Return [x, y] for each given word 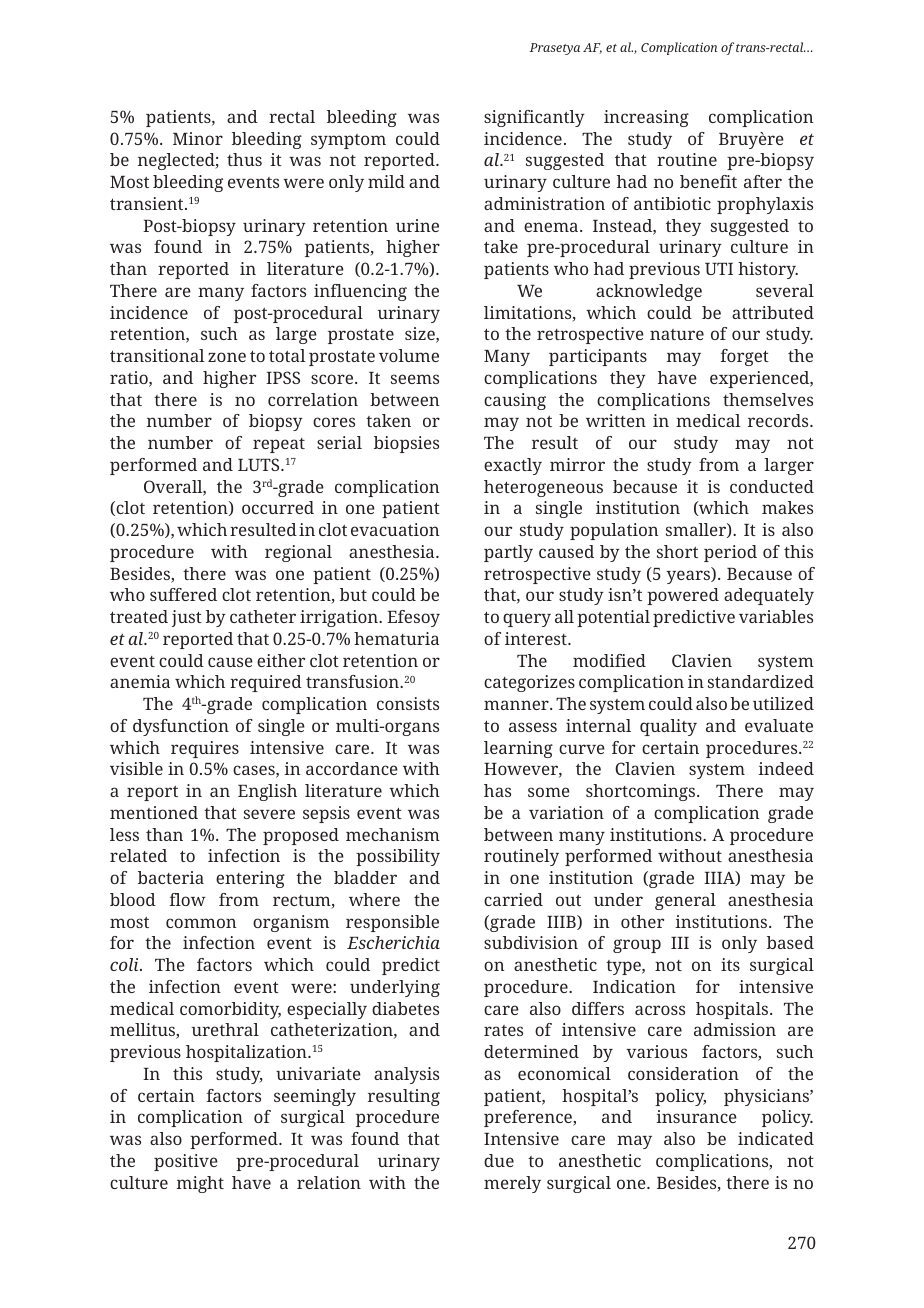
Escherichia [393, 942]
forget [745, 357]
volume [409, 355]
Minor [198, 138]
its [730, 964]
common [201, 923]
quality [668, 727]
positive [186, 1162]
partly [508, 553]
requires [205, 749]
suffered [183, 594]
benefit [708, 181]
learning [518, 749]
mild [386, 181]
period [730, 553]
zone [227, 357]
